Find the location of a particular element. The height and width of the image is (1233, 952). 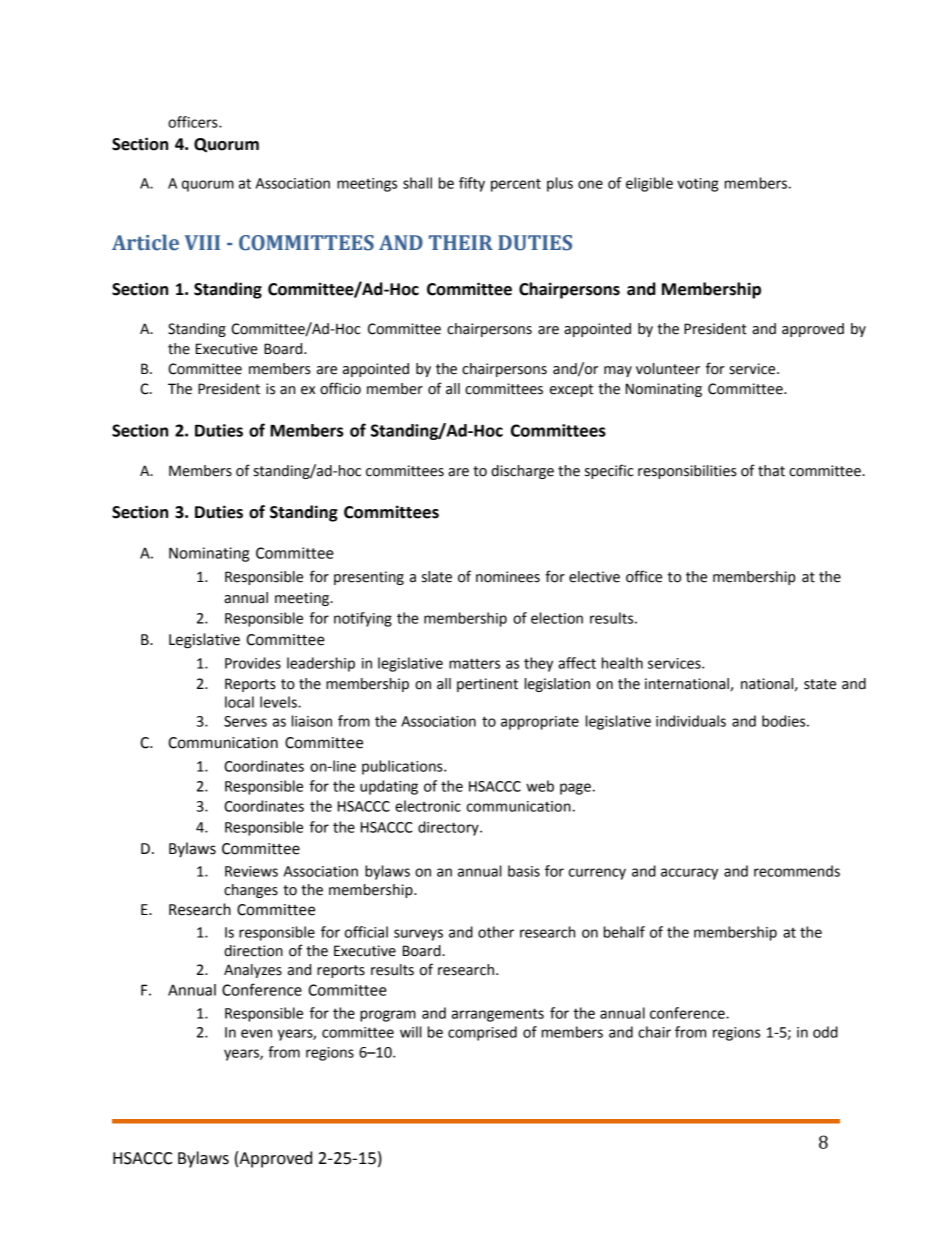

voting is located at coordinates (698, 185).
